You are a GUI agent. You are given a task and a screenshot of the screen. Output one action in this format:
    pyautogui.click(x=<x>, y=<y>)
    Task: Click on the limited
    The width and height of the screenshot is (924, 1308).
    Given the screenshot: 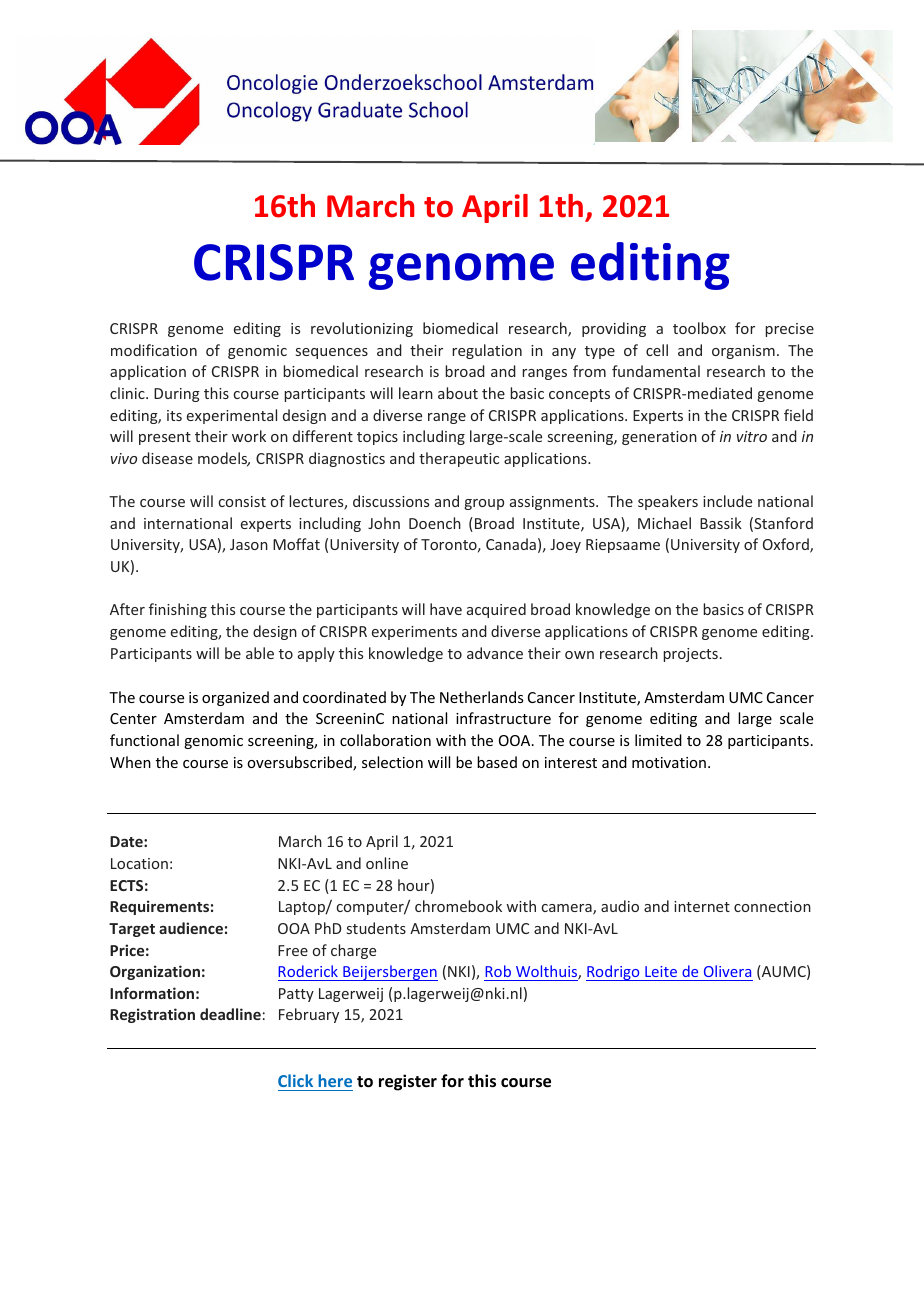 What is the action you would take?
    pyautogui.click(x=658, y=740)
